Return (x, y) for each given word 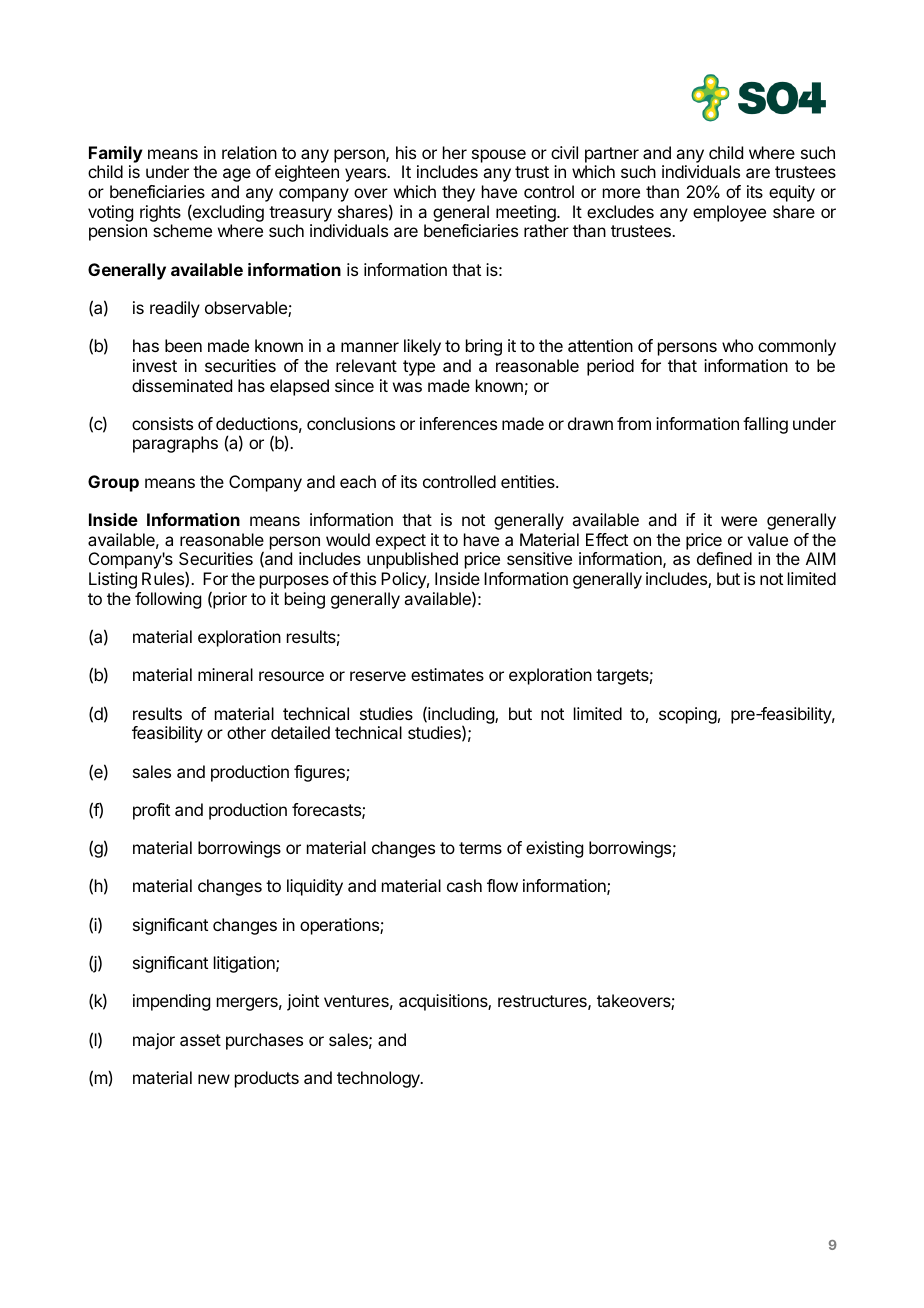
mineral (225, 674)
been (183, 345)
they (458, 193)
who (737, 345)
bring (484, 347)
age (237, 175)
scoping (688, 715)
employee (729, 213)
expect (401, 542)
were (739, 521)
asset (200, 1040)
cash (464, 885)
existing (554, 849)
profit (151, 811)
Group (113, 483)
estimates (447, 674)
